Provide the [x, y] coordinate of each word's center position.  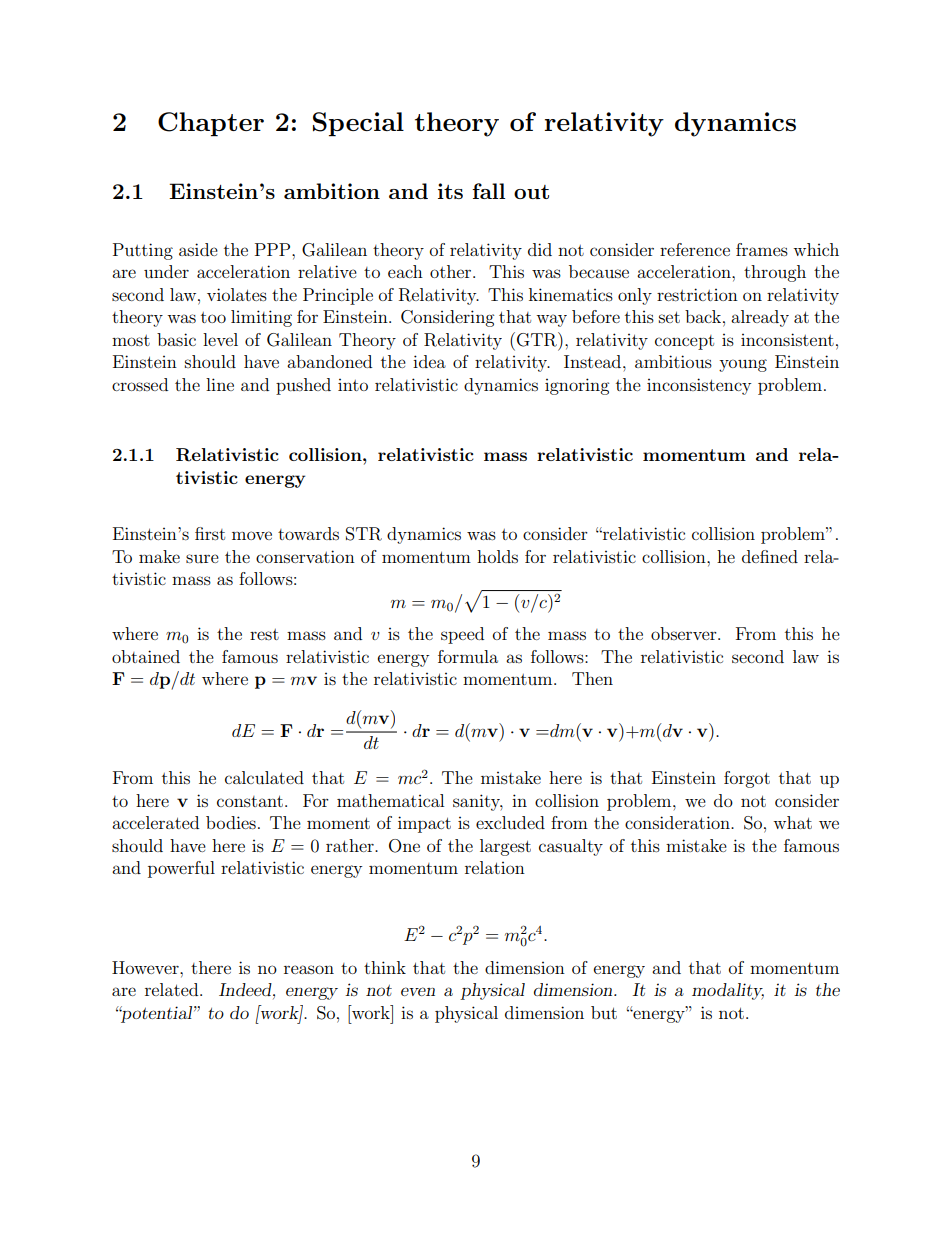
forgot [747, 779]
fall [488, 191]
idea [429, 361]
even [418, 991]
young [743, 365]
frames [762, 249]
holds [497, 556]
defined [770, 556]
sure [202, 558]
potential [157, 1014]
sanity [478, 802]
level [220, 339]
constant [250, 801]
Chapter [211, 124]
